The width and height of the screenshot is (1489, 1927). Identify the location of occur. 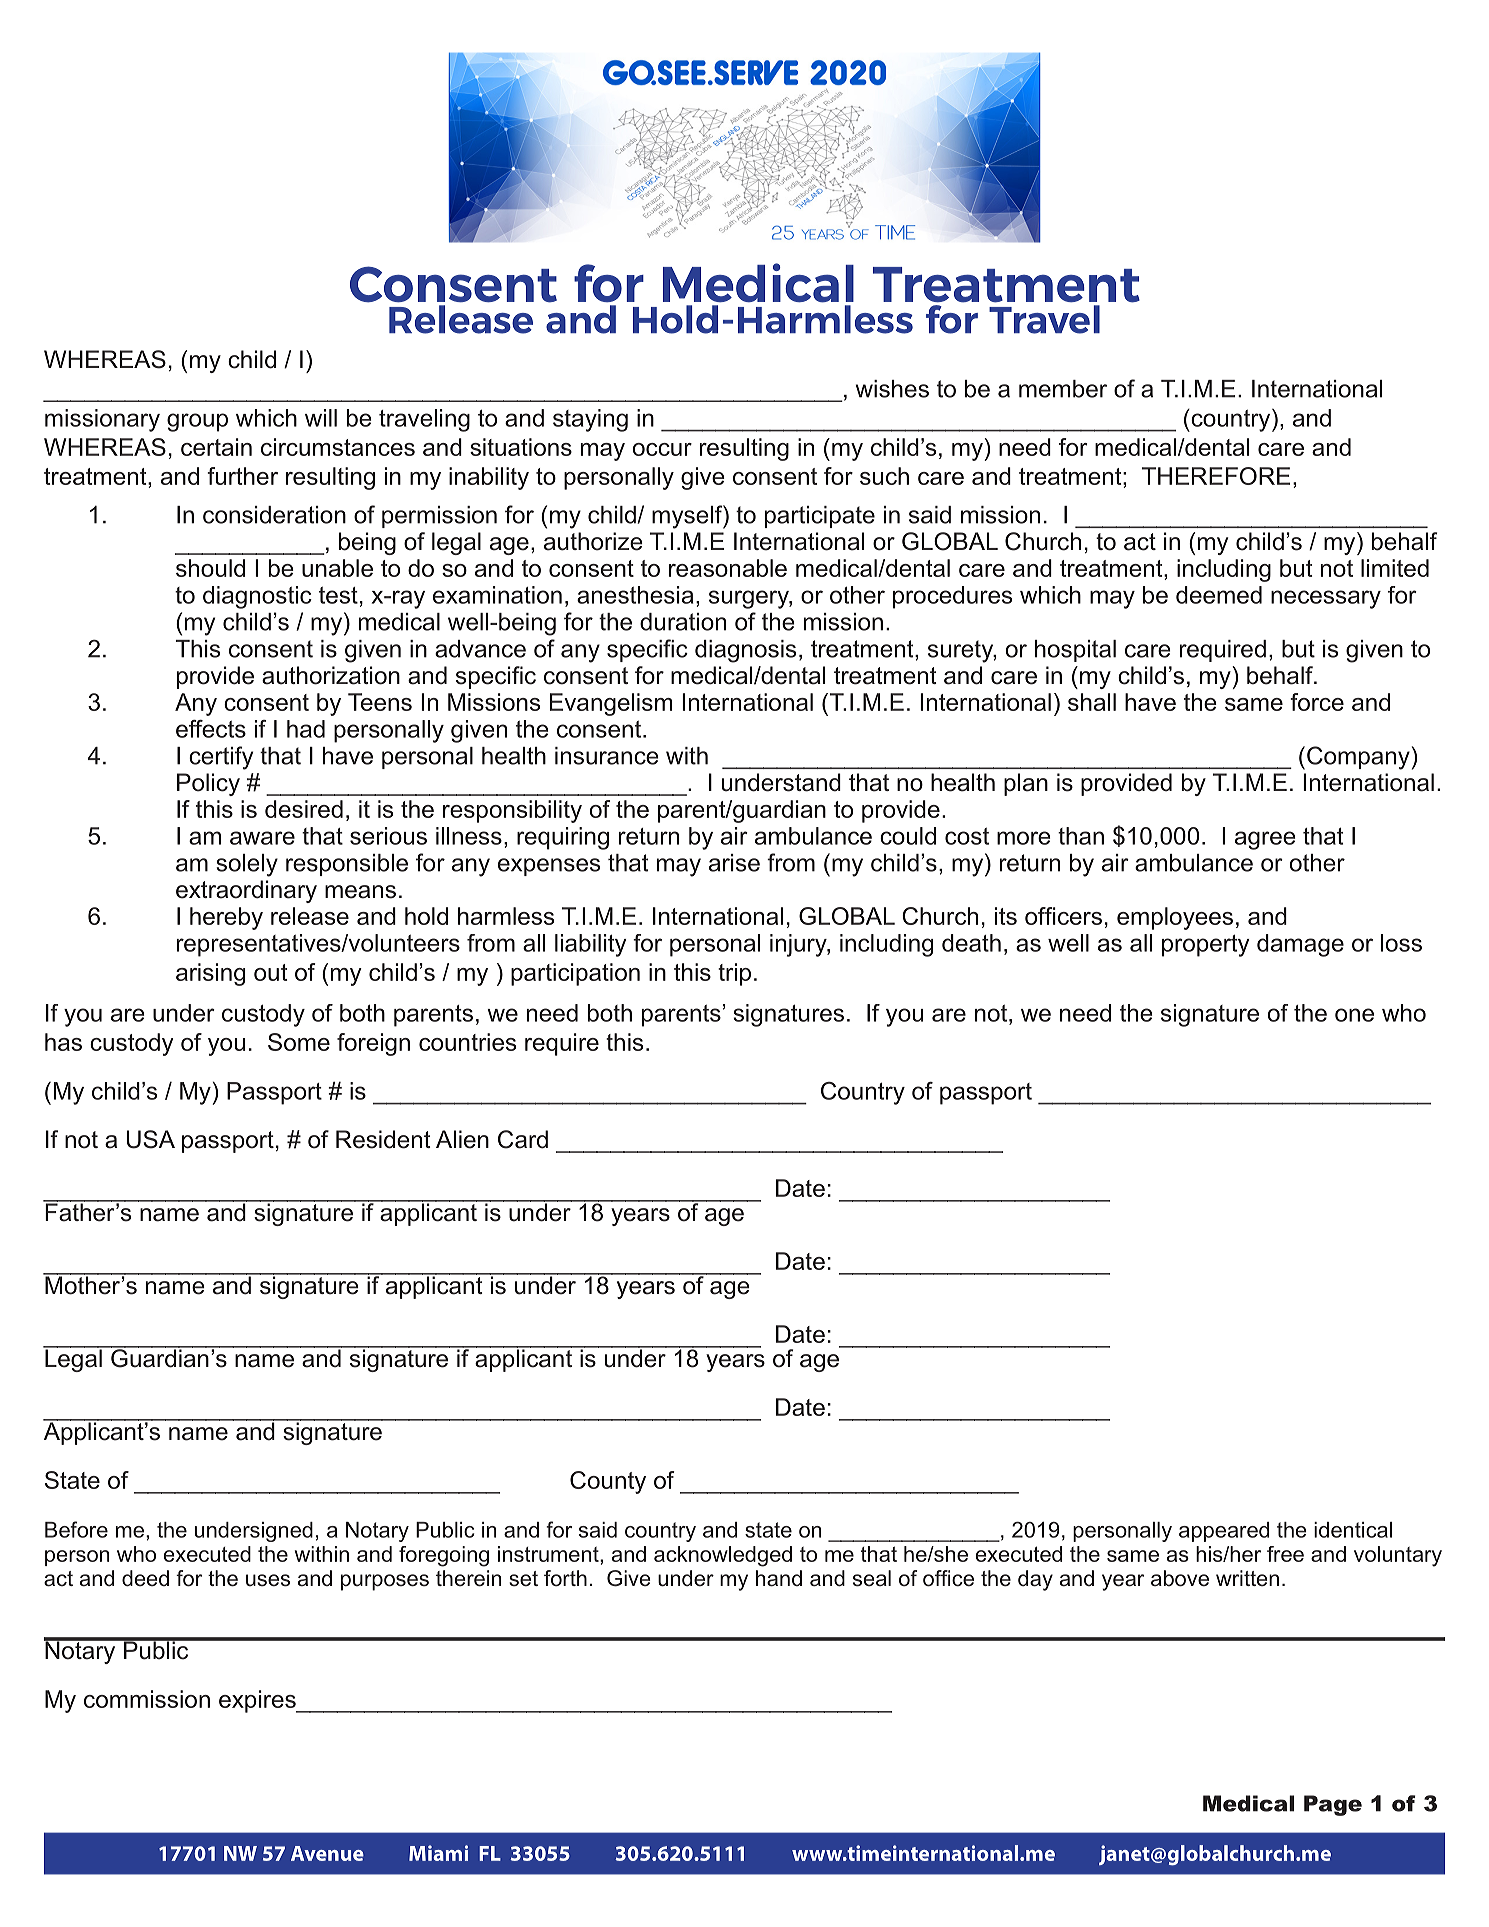
(662, 449).
